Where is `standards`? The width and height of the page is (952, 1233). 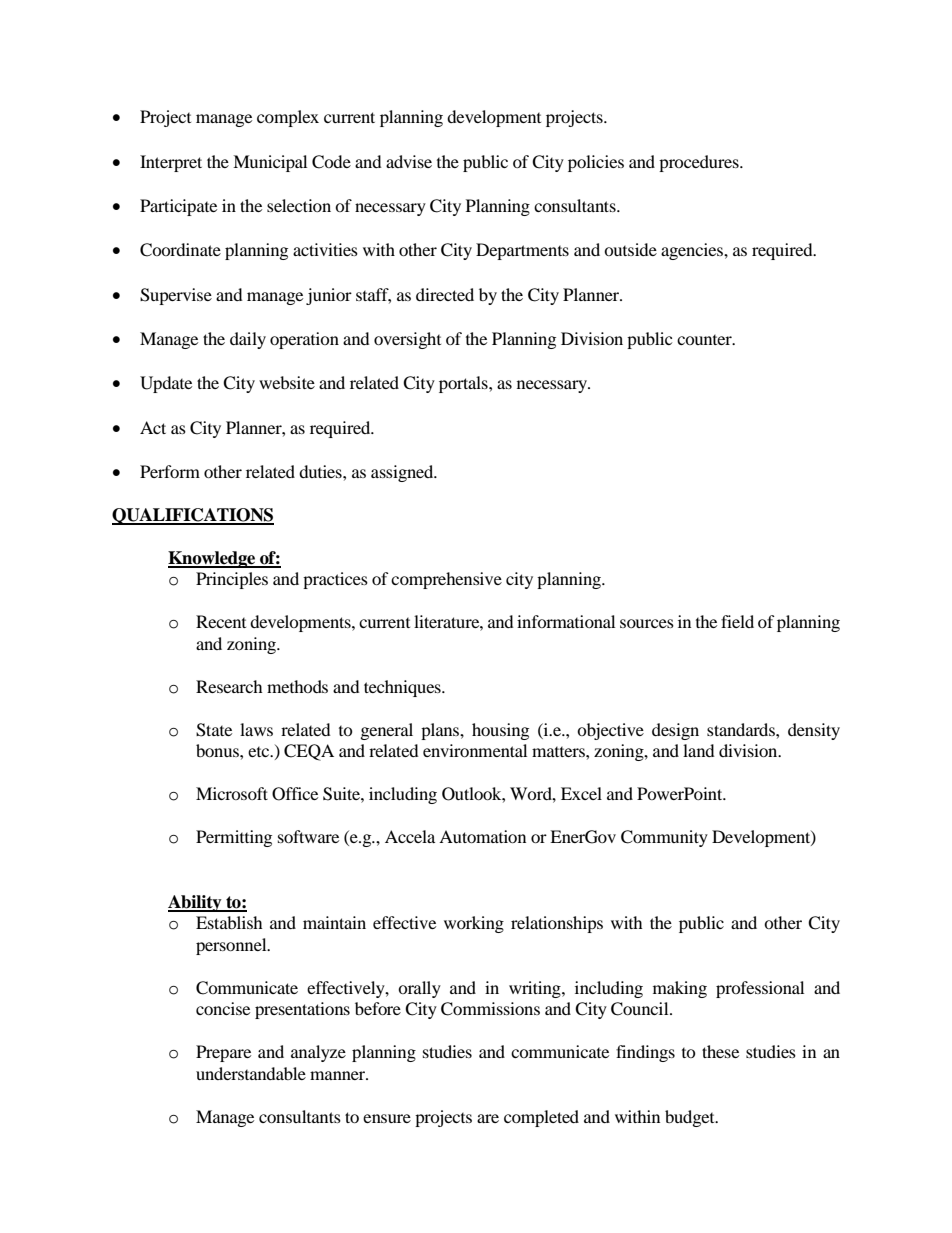 standards is located at coordinates (742, 729).
